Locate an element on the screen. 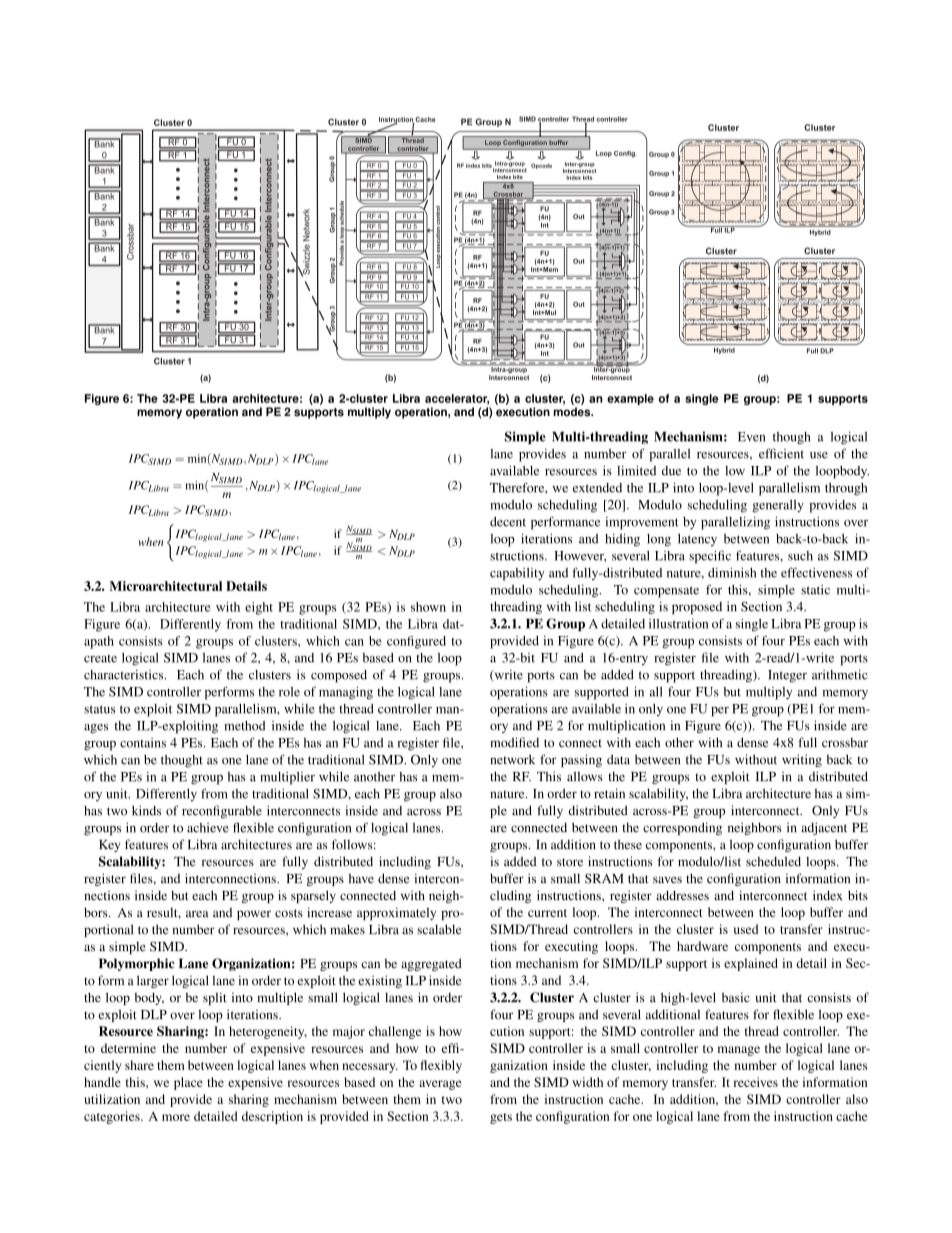 This screenshot has height=1233, width=952. used is located at coordinates (746, 929).
